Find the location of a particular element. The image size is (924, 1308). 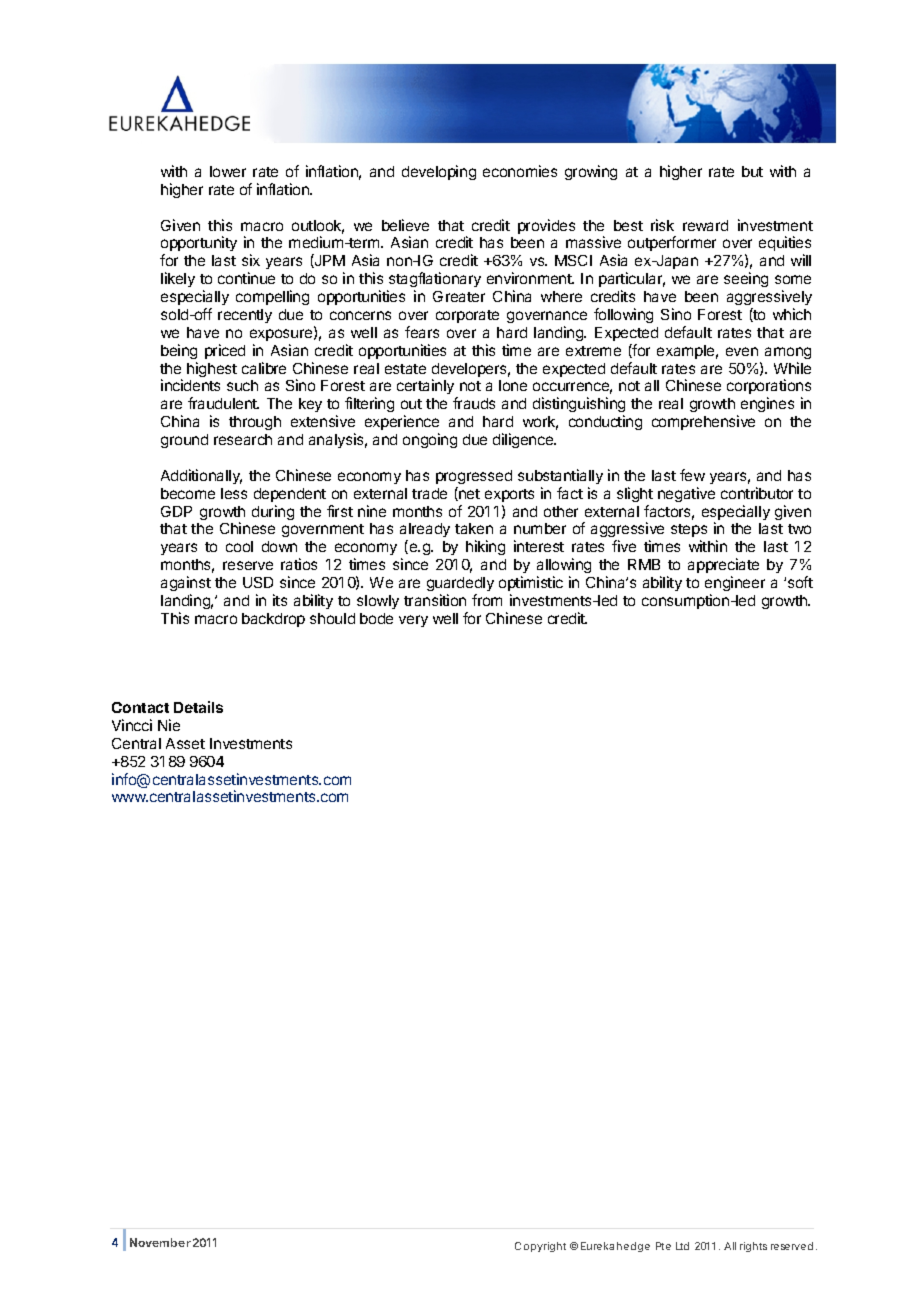

developing is located at coordinates (439, 172).
